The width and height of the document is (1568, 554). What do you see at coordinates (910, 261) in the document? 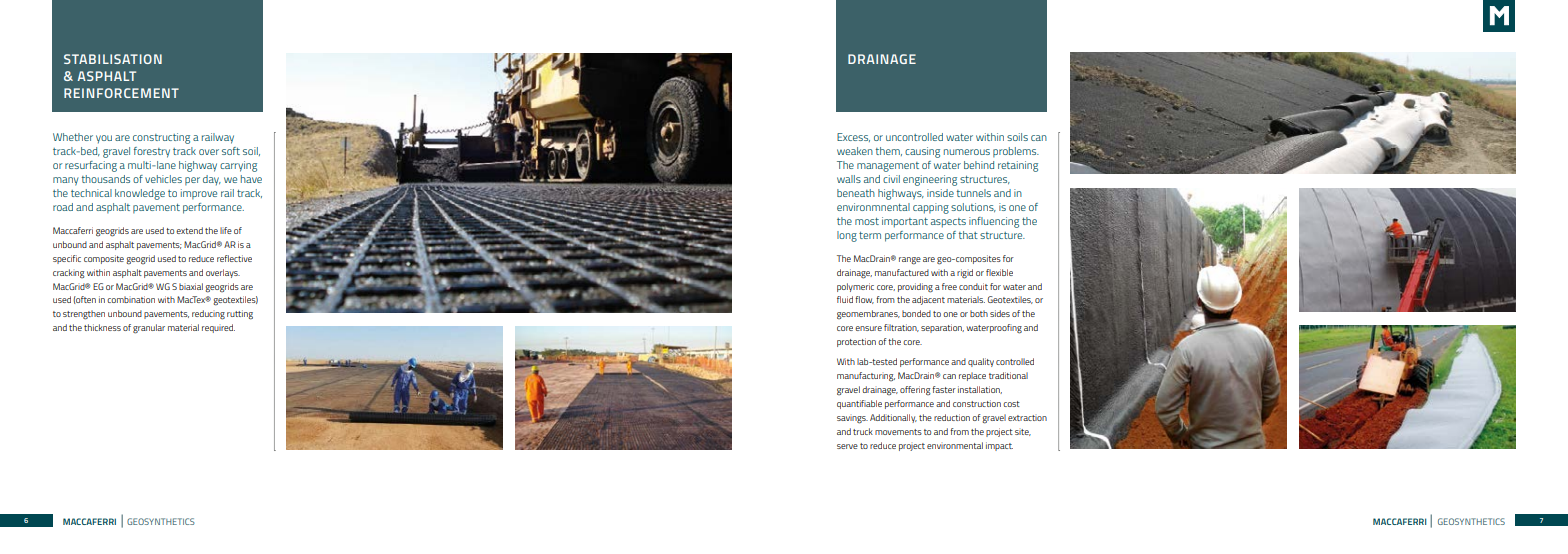
I see `range` at bounding box center [910, 261].
